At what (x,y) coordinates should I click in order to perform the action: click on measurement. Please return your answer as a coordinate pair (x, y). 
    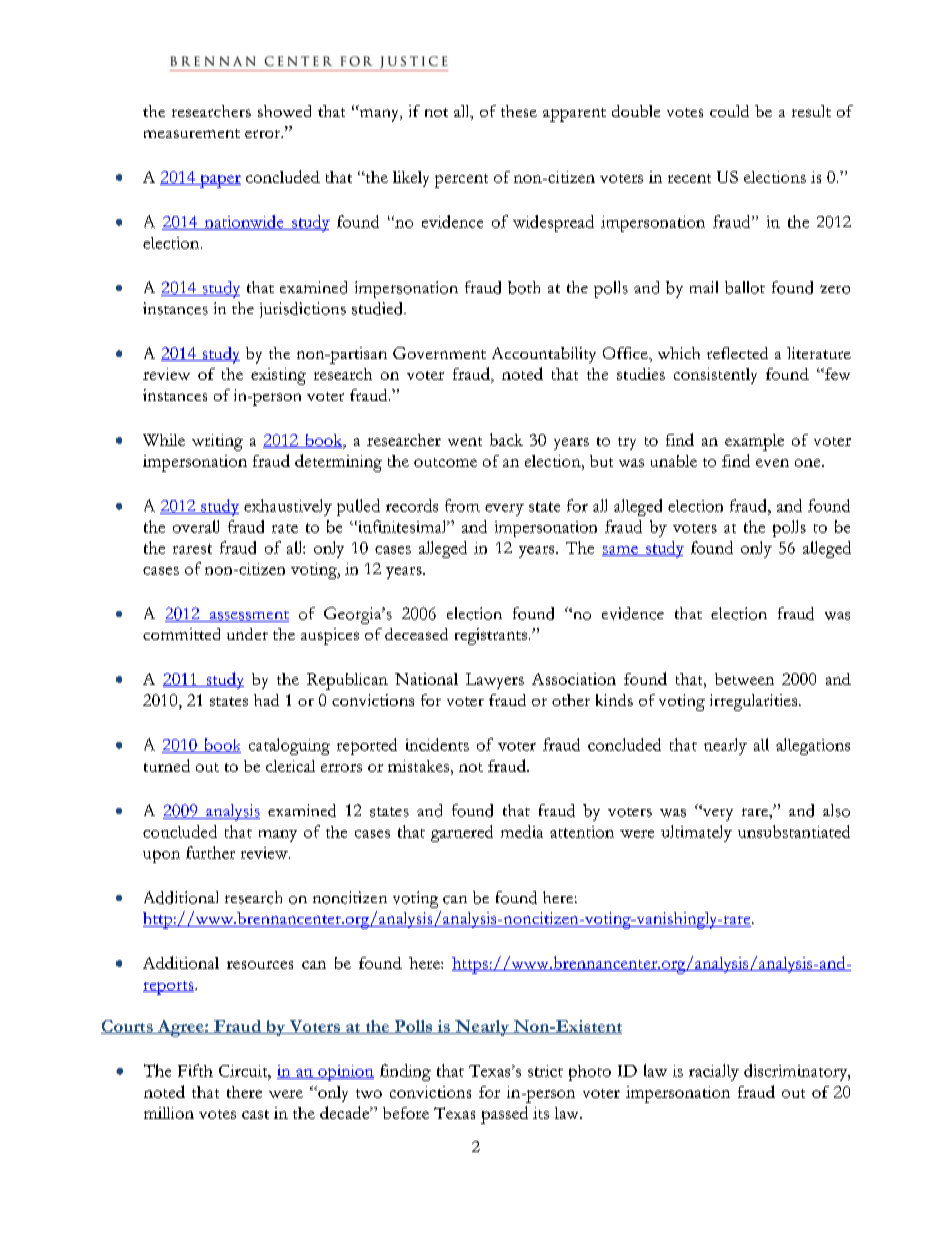
    Looking at the image, I should click on (192, 133).
